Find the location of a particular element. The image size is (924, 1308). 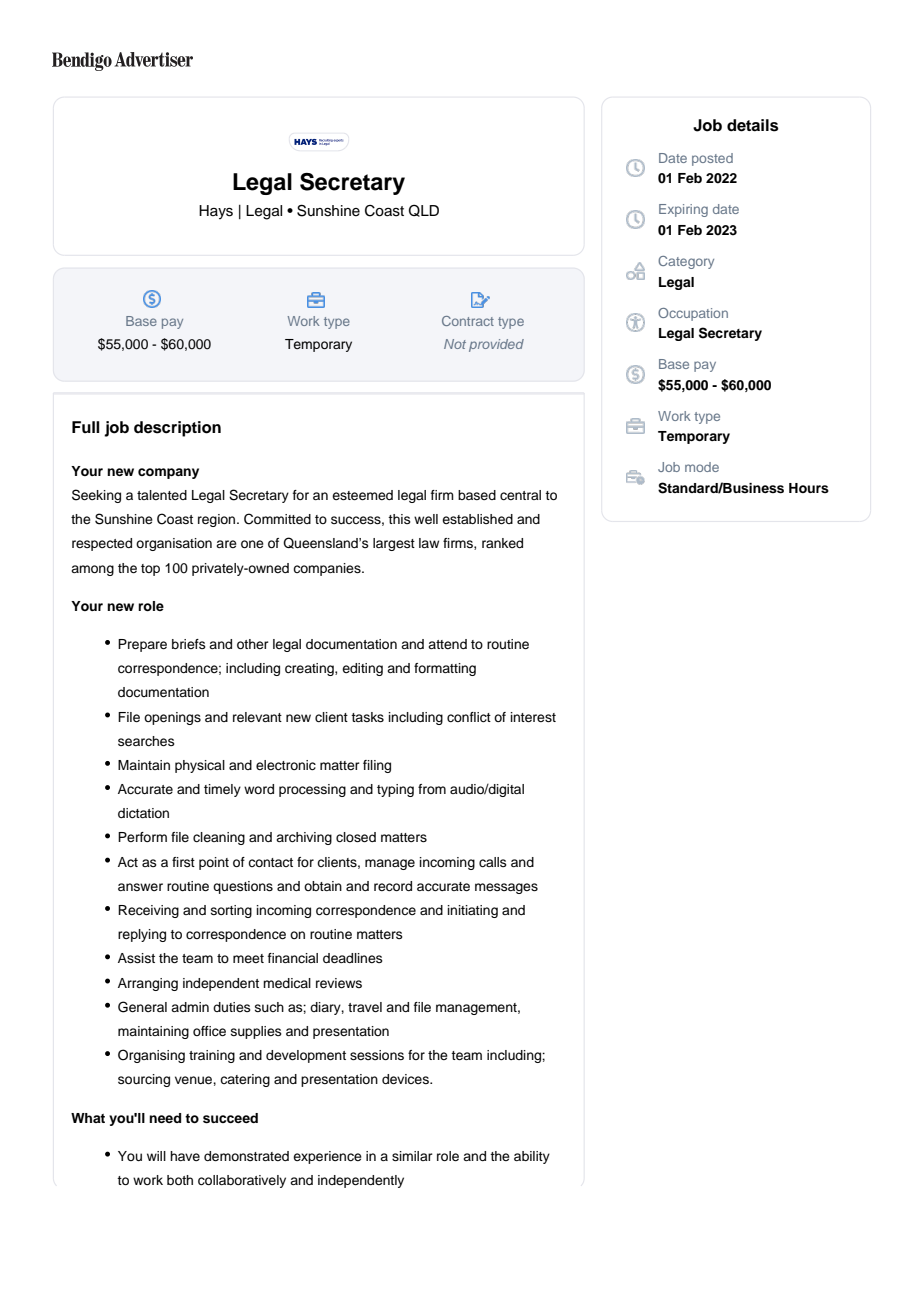

have is located at coordinates (185, 1156).
